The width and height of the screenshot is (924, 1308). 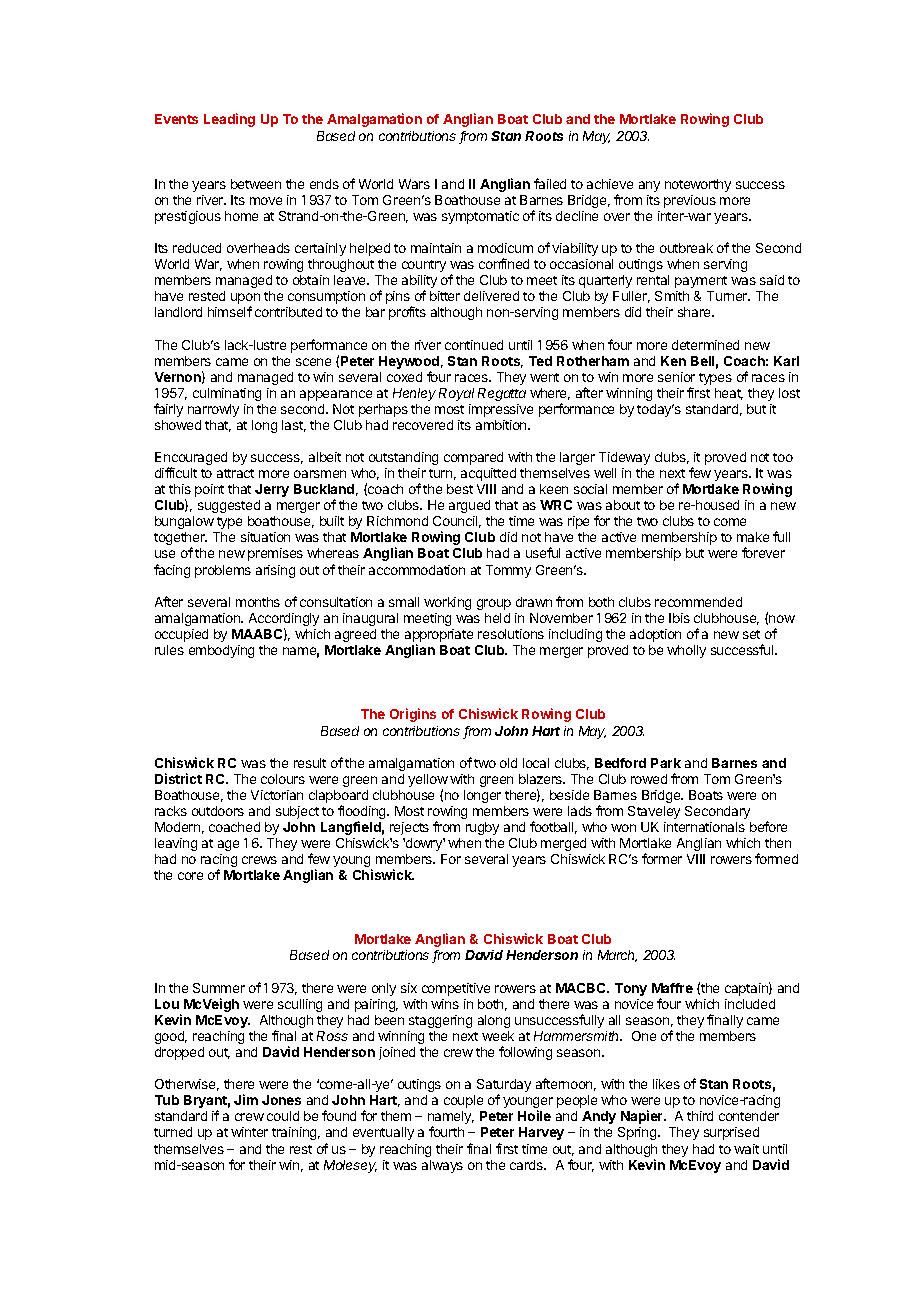 What do you see at coordinates (218, 811) in the screenshot?
I see `outdoors` at bounding box center [218, 811].
